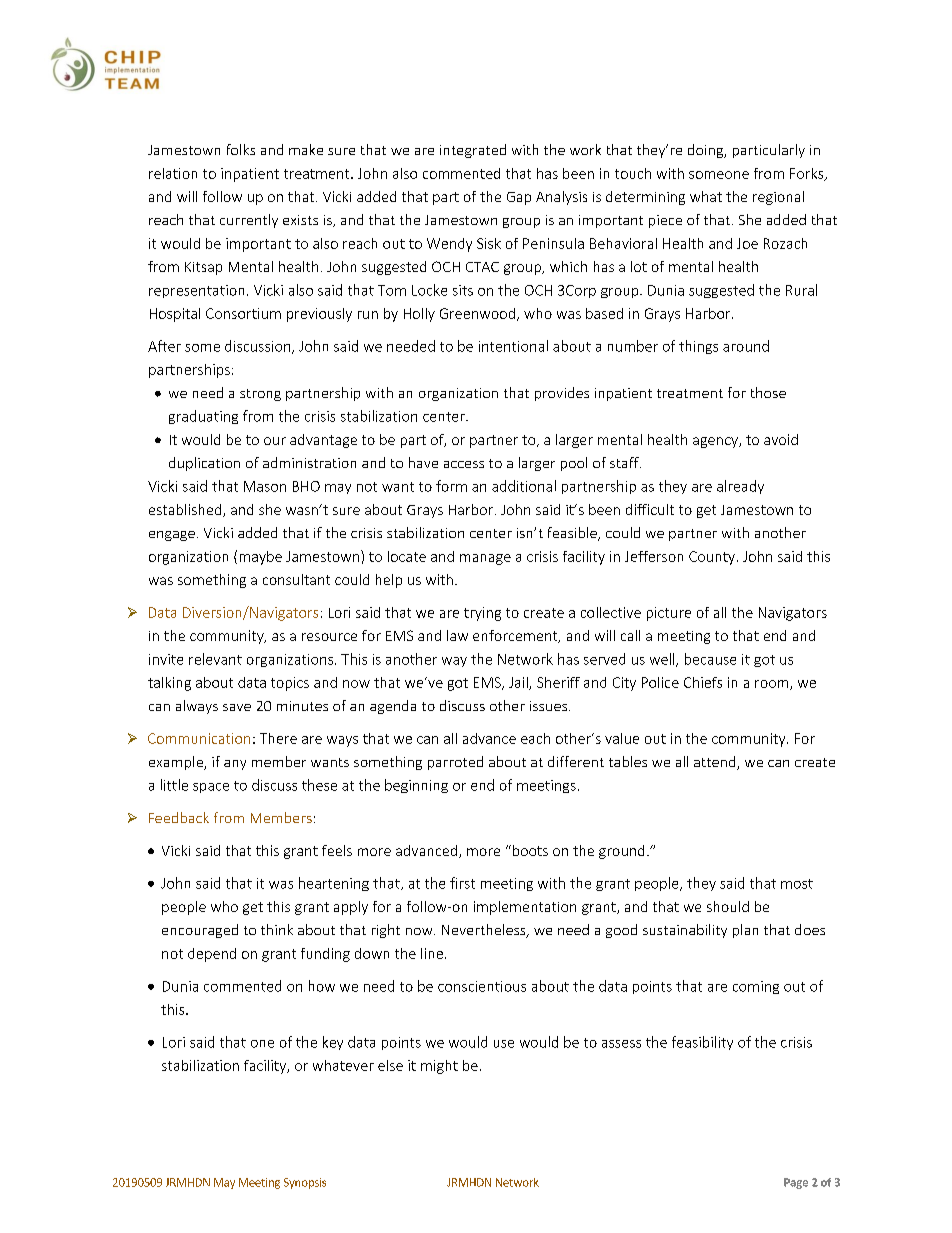 This page has height=1233, width=952. What do you see at coordinates (716, 763) in the page?
I see `attend` at bounding box center [716, 763].
